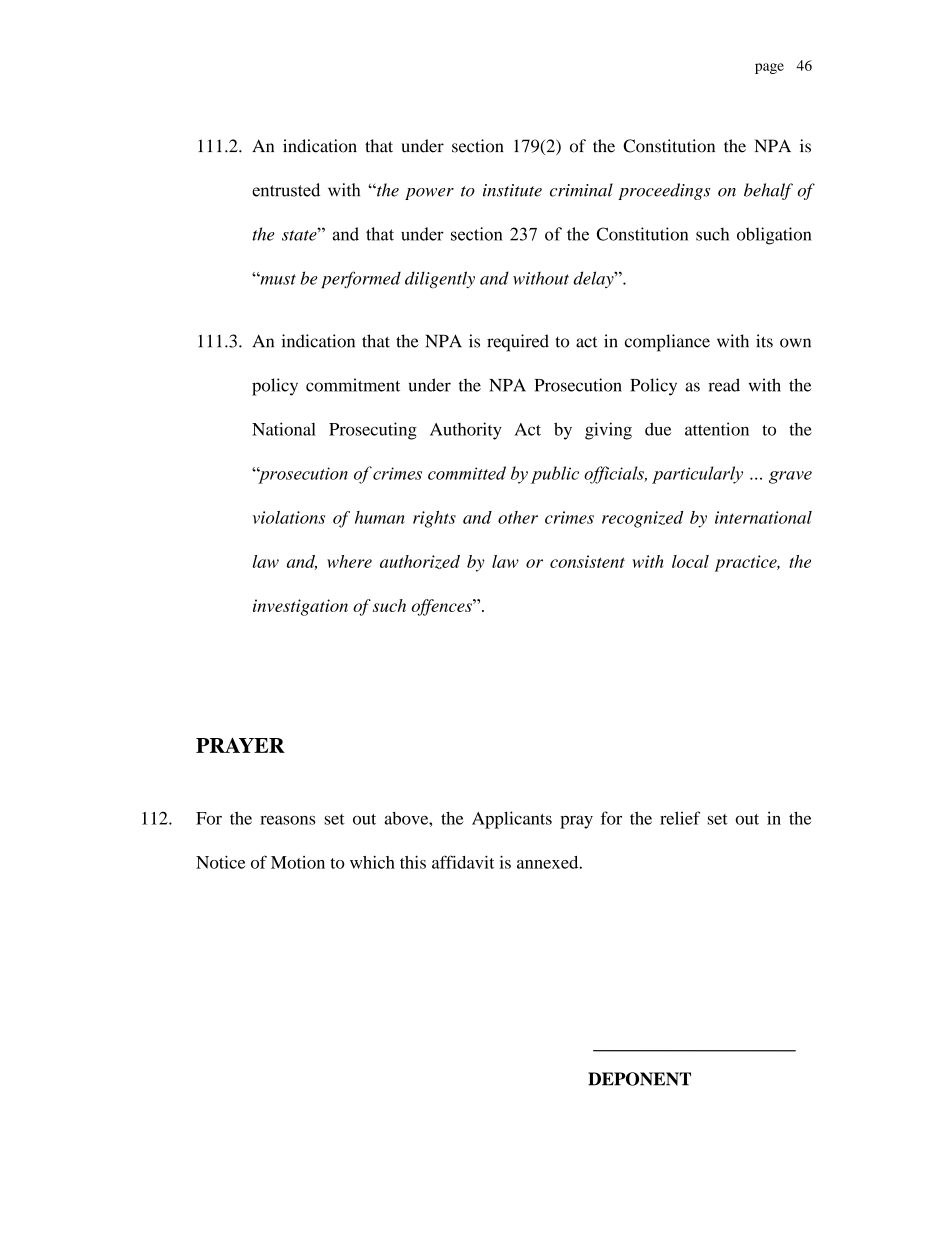 This screenshot has width=952, height=1233. What do you see at coordinates (442, 607) in the screenshot?
I see `offences` at bounding box center [442, 607].
